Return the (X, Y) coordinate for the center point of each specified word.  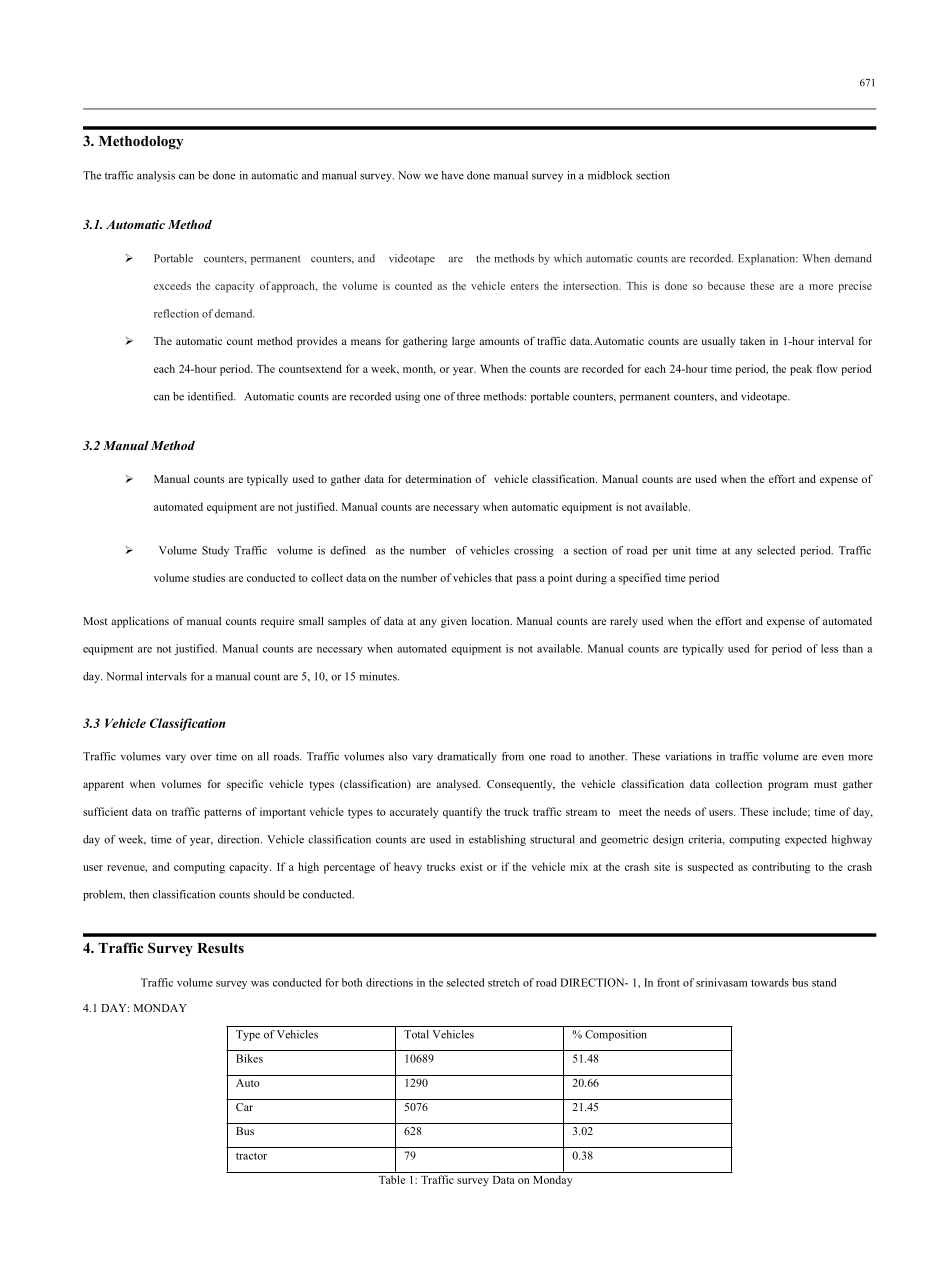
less (829, 648)
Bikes (249, 1058)
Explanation (768, 259)
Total (416, 1034)
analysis (156, 176)
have (453, 175)
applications (140, 622)
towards (770, 982)
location (492, 621)
